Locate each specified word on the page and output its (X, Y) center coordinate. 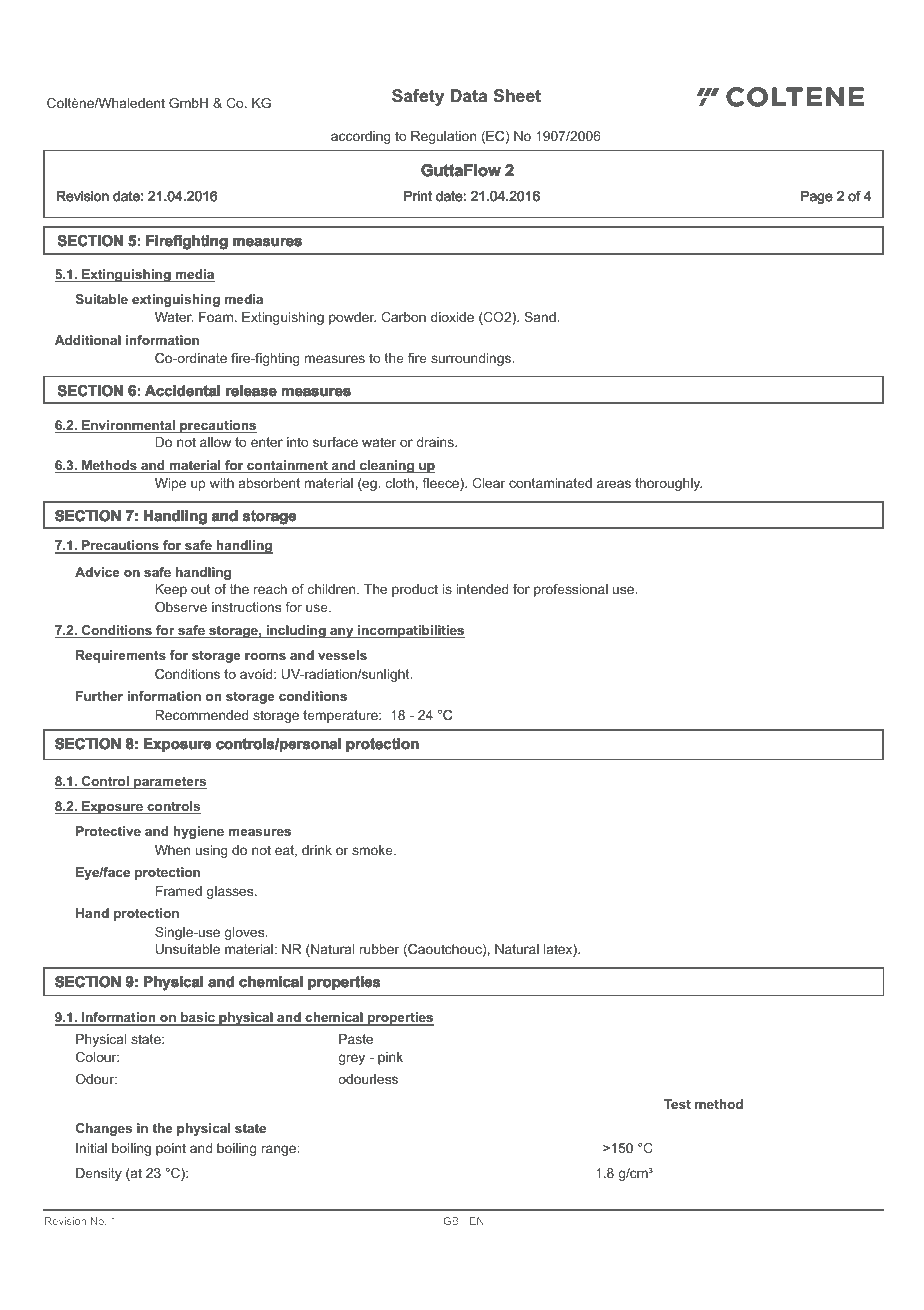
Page (816, 197)
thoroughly (668, 484)
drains (436, 442)
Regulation (443, 137)
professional (571, 590)
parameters (169, 782)
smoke (373, 850)
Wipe (170, 484)
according (361, 137)
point (171, 1149)
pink (390, 1058)
